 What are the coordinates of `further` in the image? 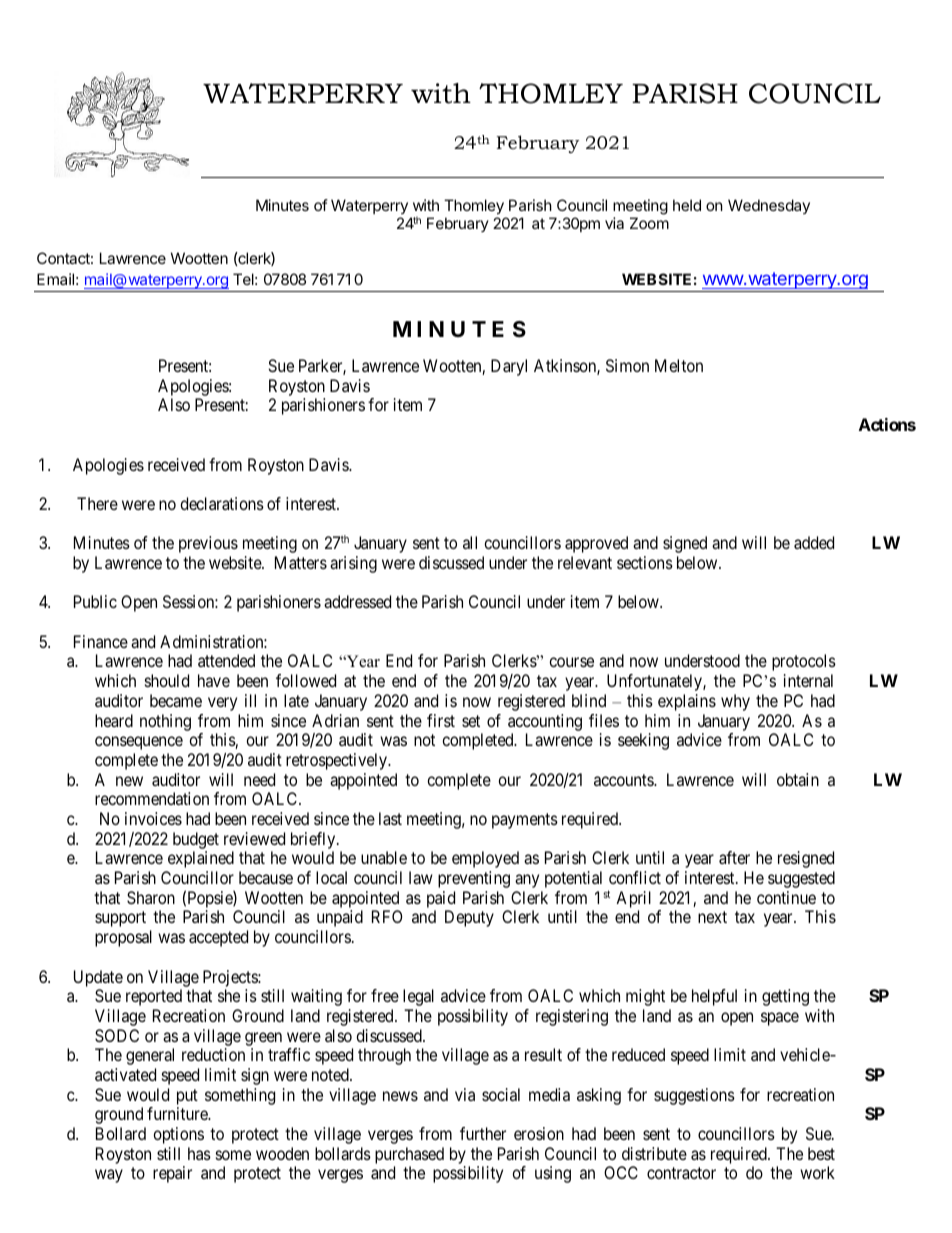 It's located at (483, 1133).
